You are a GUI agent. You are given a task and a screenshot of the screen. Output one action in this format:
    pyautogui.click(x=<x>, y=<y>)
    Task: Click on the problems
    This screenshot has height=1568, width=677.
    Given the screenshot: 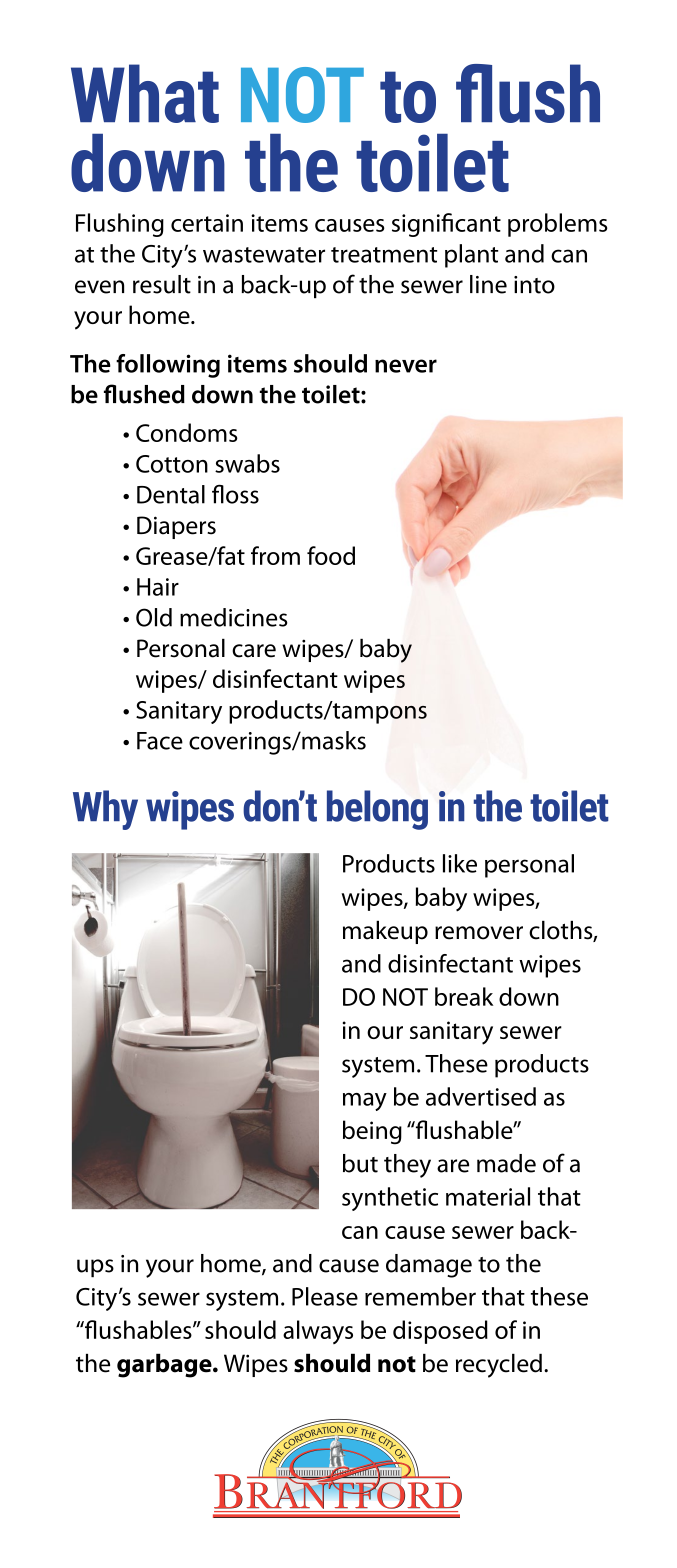 What is the action you would take?
    pyautogui.click(x=558, y=225)
